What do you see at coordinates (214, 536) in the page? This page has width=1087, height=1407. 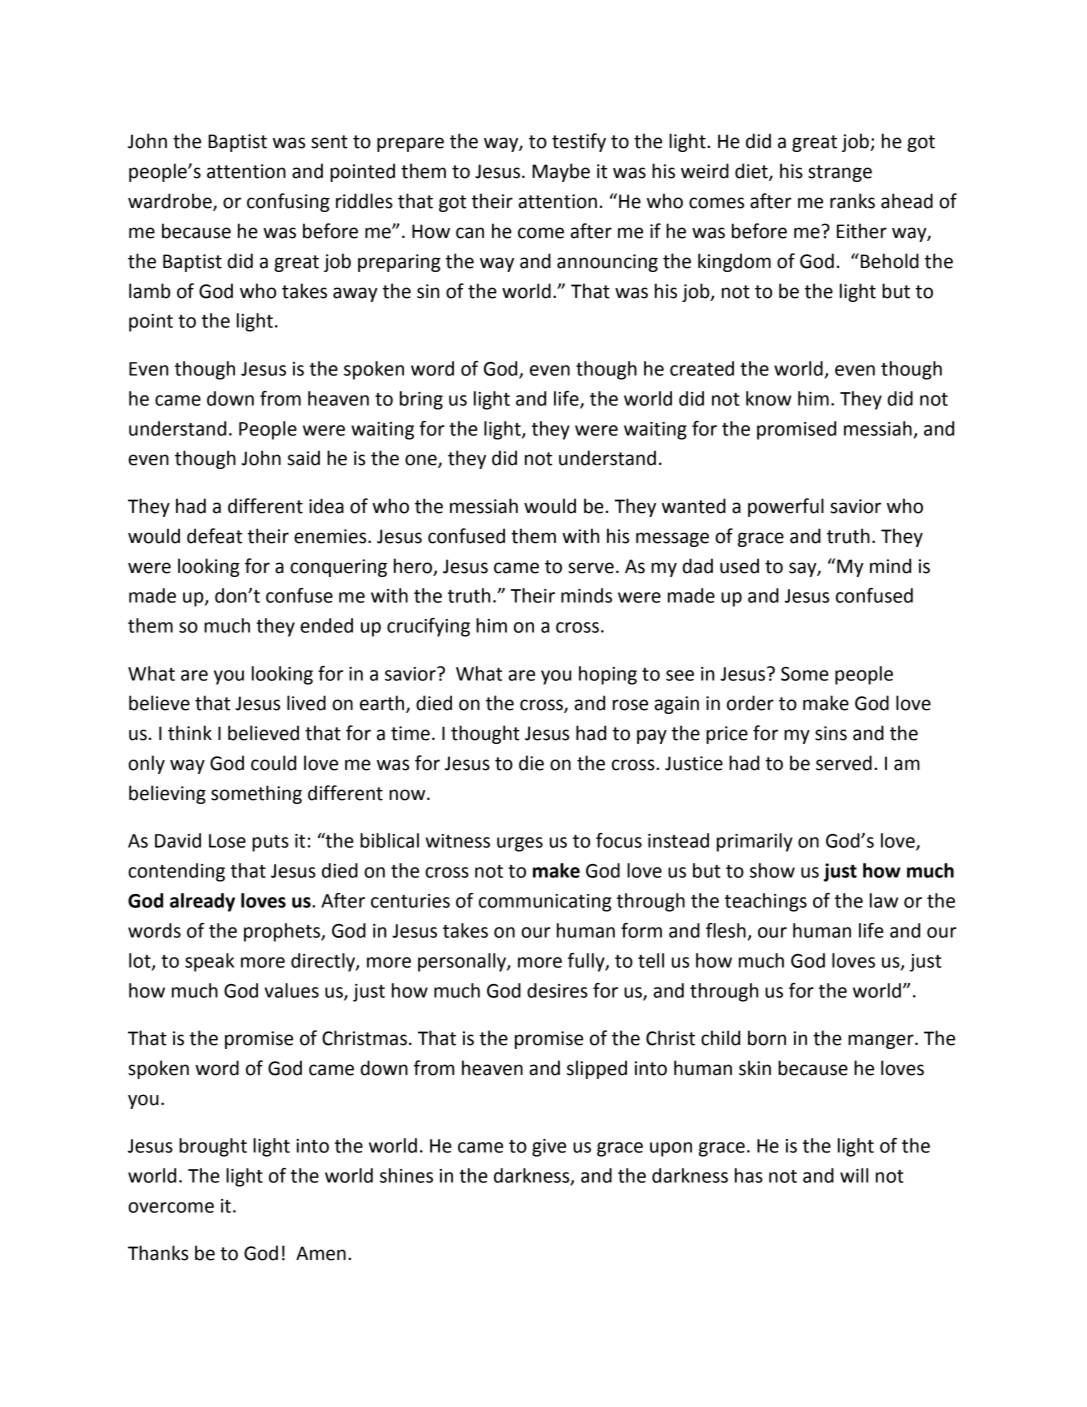 I see `defeat` at bounding box center [214, 536].
